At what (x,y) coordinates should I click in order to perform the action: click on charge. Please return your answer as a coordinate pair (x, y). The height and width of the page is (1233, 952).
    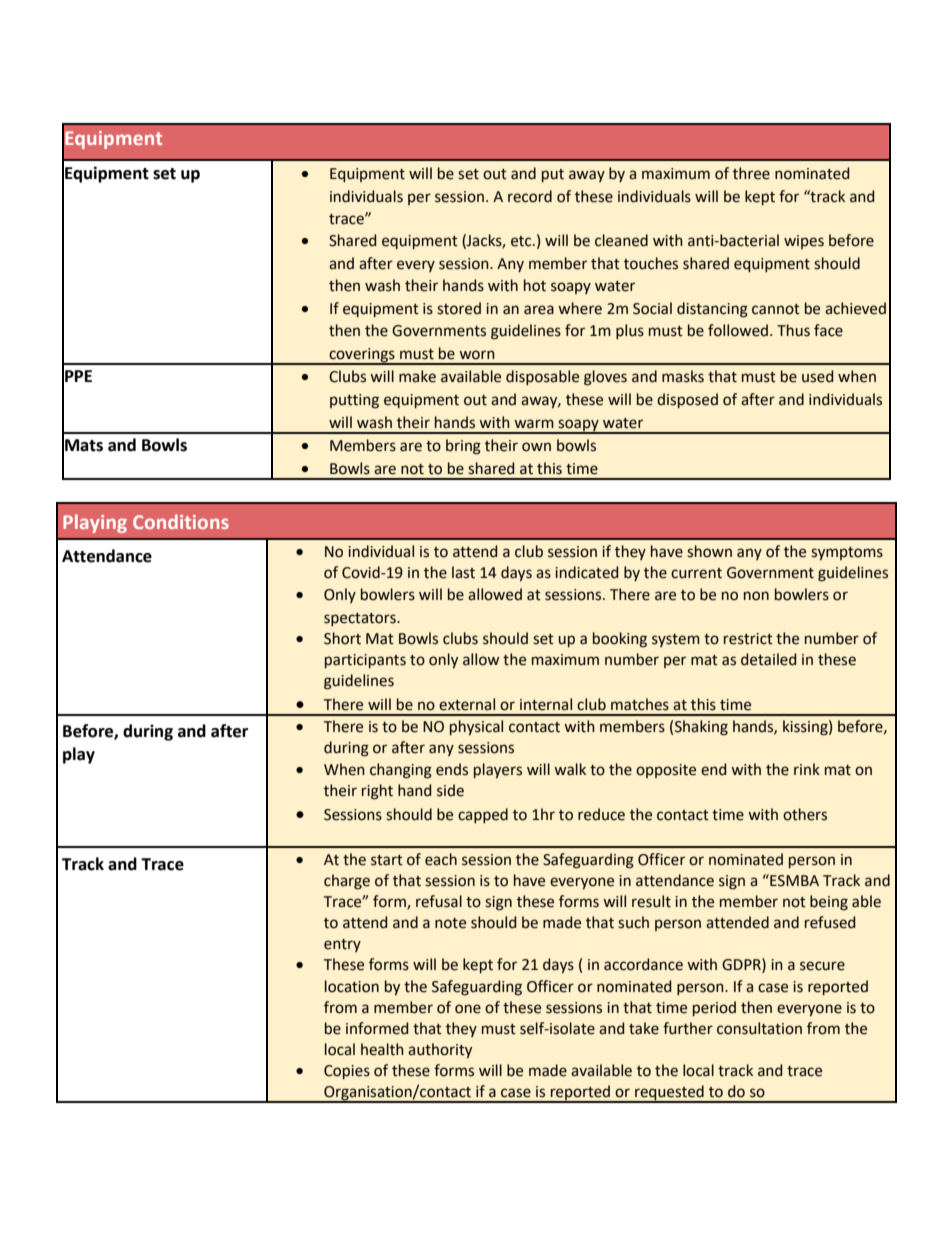
    Looking at the image, I should click on (347, 882).
